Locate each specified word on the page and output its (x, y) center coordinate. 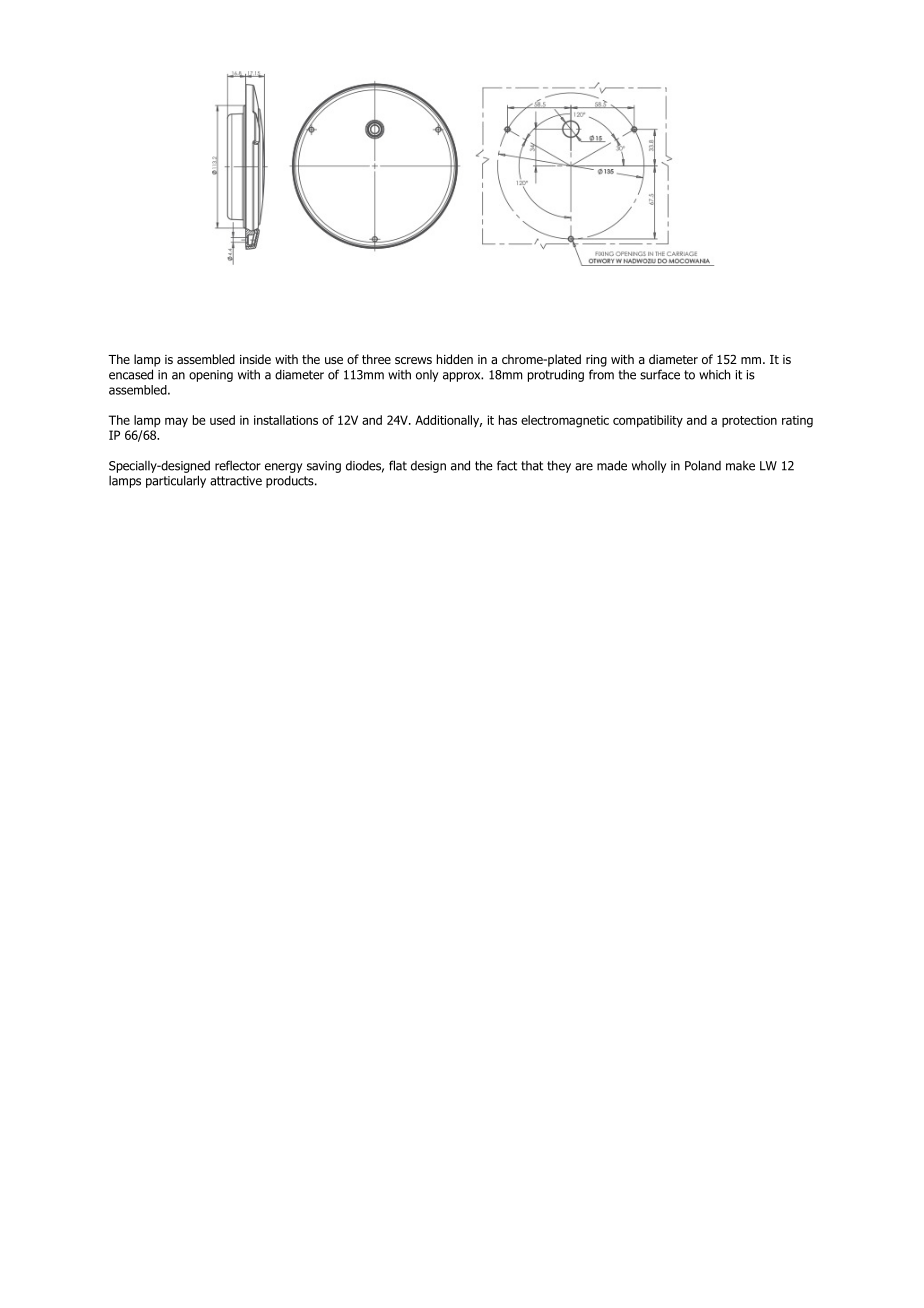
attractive (236, 481)
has (508, 420)
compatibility (648, 421)
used (222, 420)
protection (749, 421)
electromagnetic (565, 421)
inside (255, 359)
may (176, 422)
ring (596, 361)
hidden (455, 359)
